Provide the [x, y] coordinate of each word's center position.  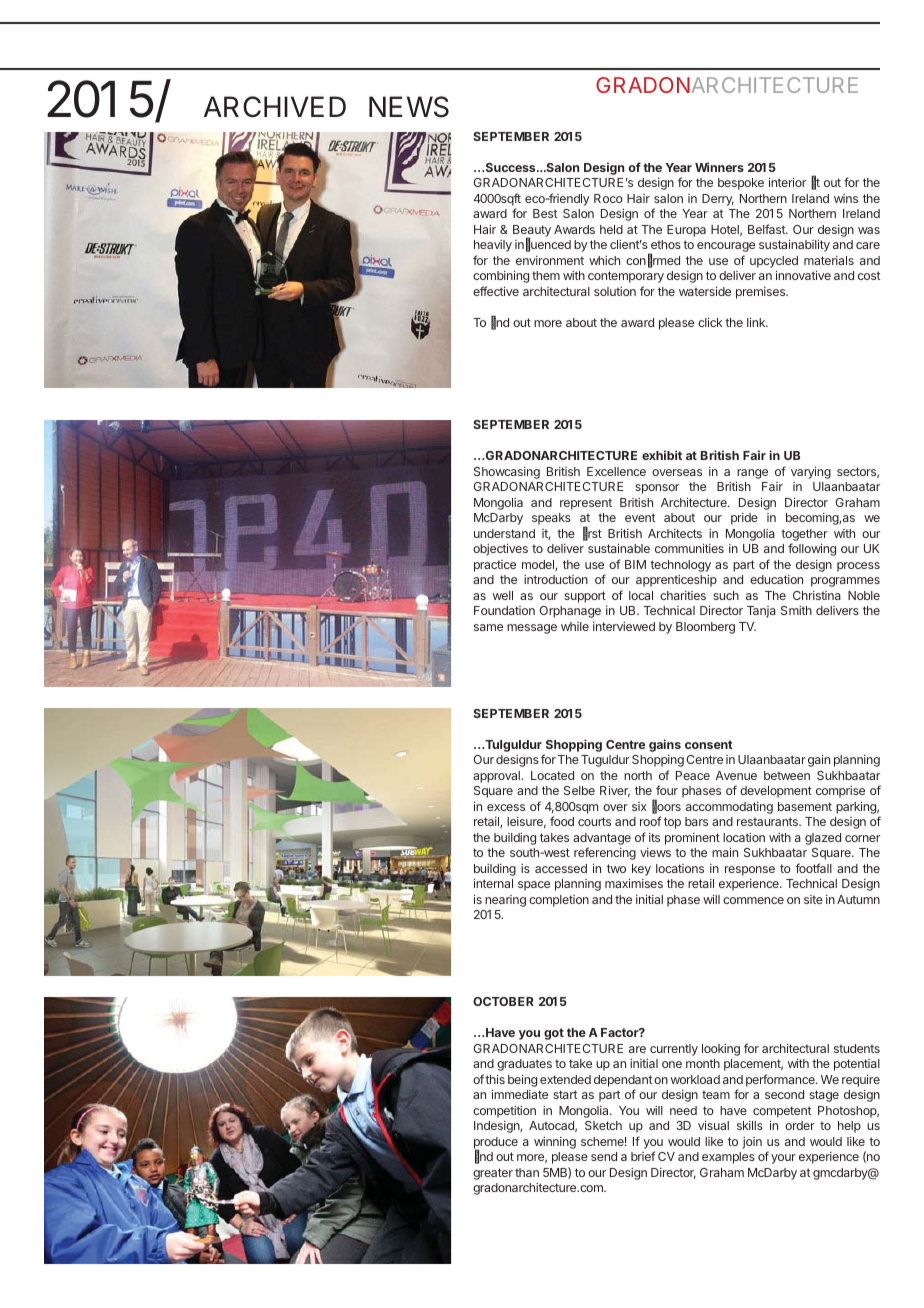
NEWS [409, 107]
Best [545, 213]
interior [787, 182]
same [488, 627]
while [575, 626]
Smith [796, 610]
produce [496, 1144]
